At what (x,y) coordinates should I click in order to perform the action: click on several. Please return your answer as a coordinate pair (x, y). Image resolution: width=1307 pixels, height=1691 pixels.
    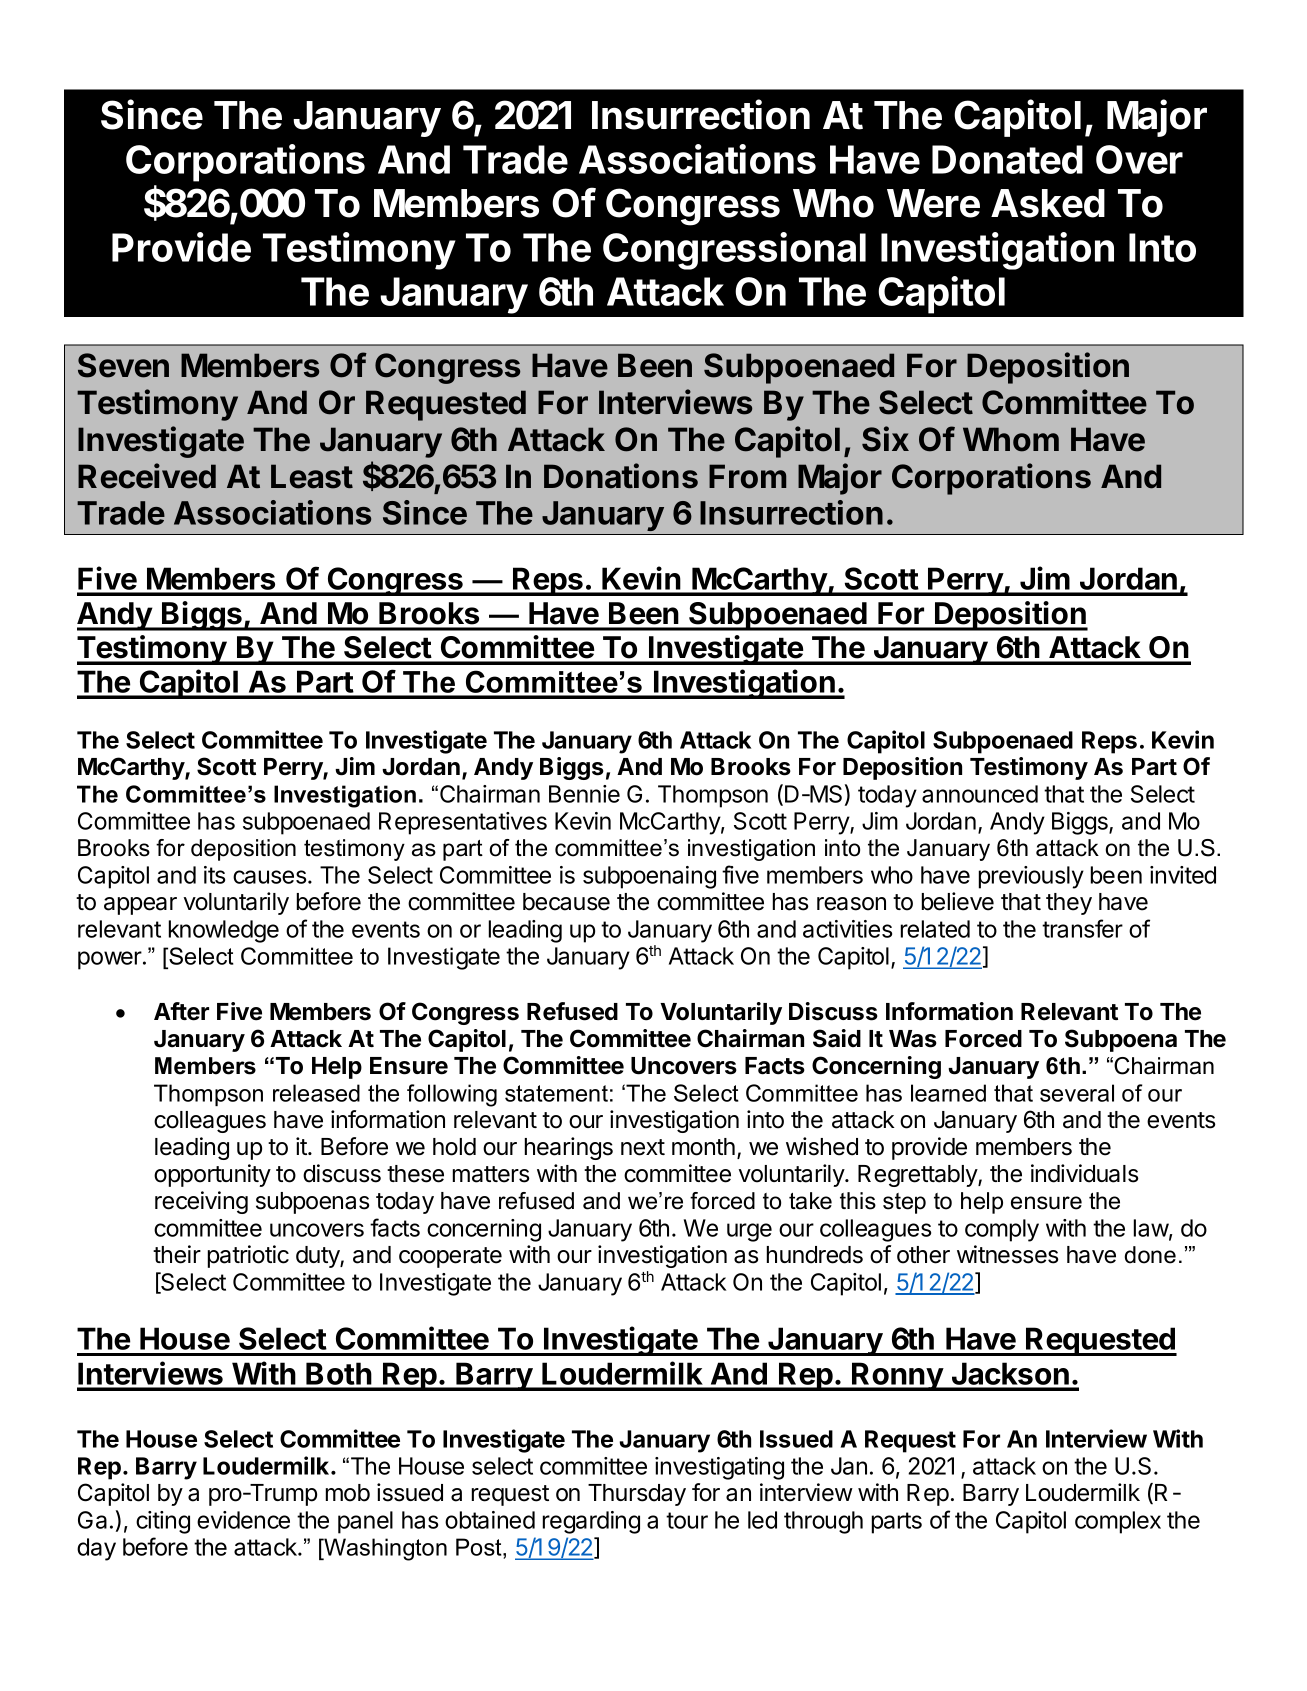
    Looking at the image, I should click on (1077, 1093).
